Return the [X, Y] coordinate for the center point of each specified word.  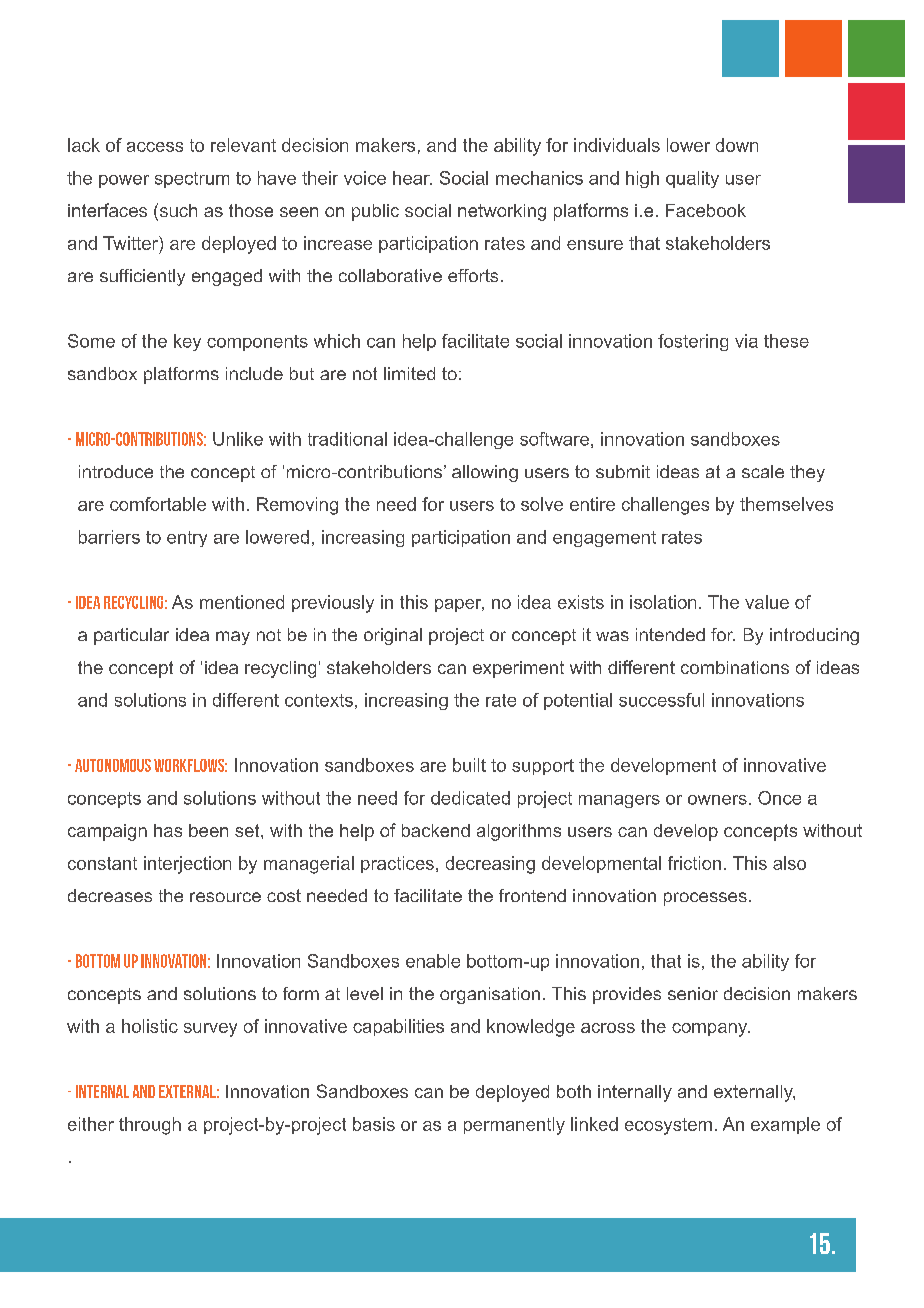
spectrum [192, 180]
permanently [514, 1126]
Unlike [238, 439]
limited [409, 373]
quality [692, 179]
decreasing [490, 865]
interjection [187, 865]
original [393, 636]
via [746, 341]
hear [412, 178]
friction [694, 863]
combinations [735, 667]
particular [131, 636]
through [150, 1126]
